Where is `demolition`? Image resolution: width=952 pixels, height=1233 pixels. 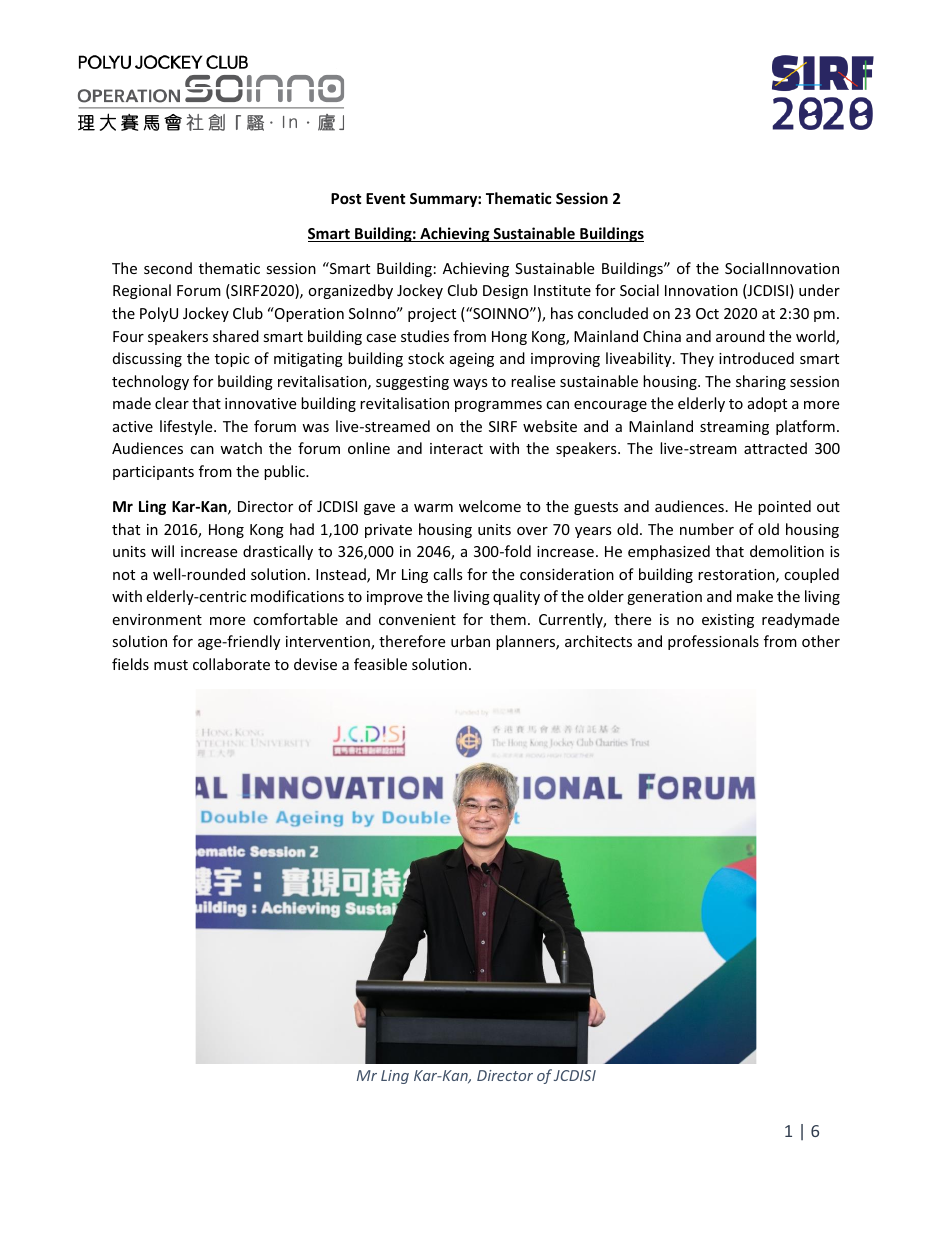 demolition is located at coordinates (787, 551).
